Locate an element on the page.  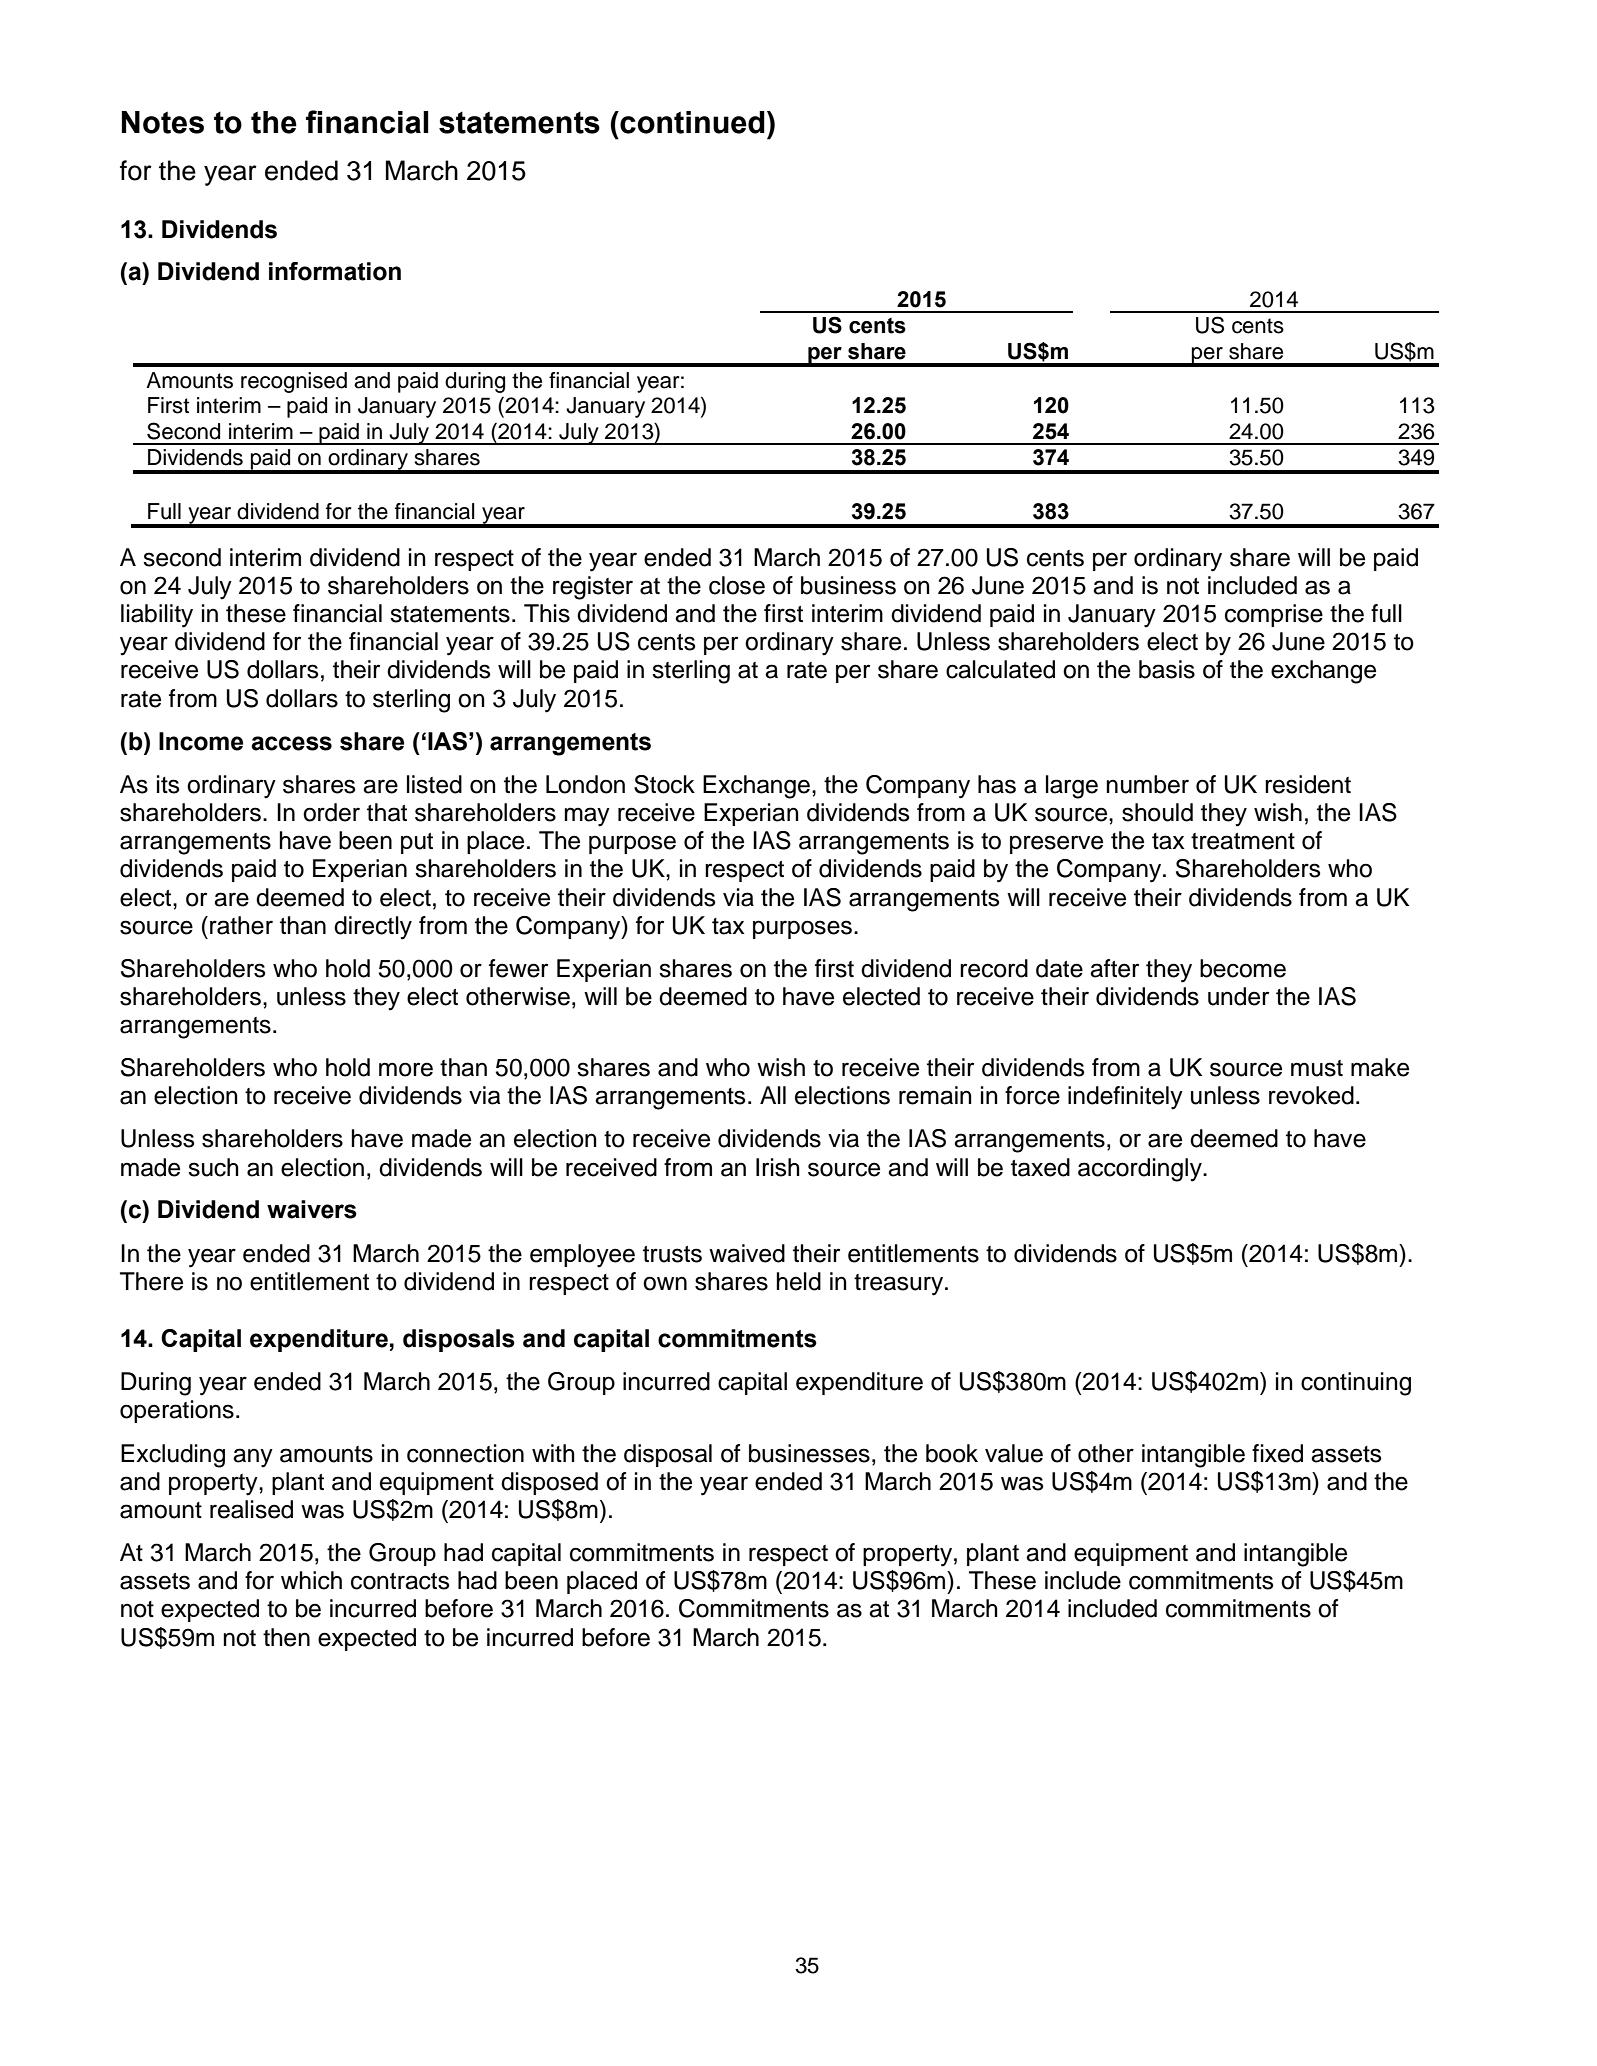
under is located at coordinates (1238, 996).
